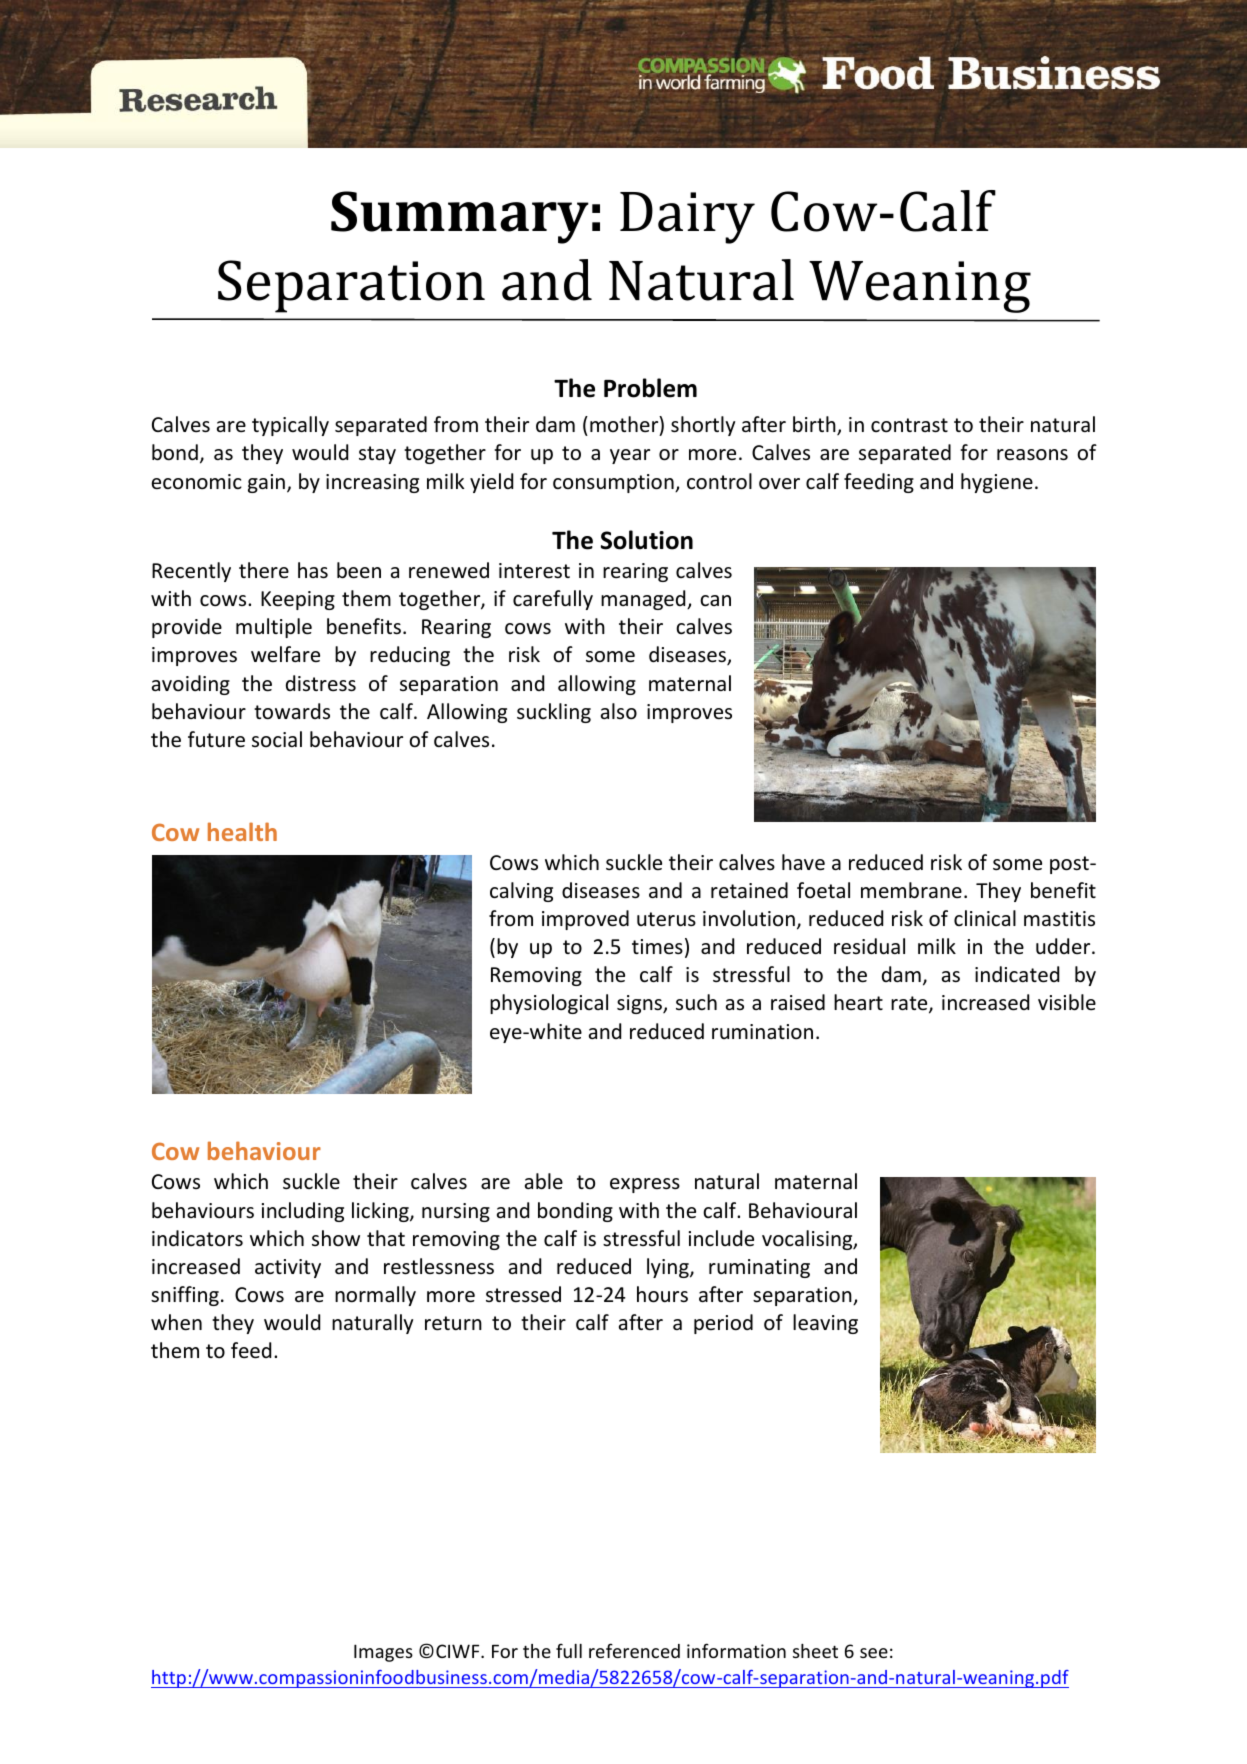  I want to click on contrast, so click(909, 425).
